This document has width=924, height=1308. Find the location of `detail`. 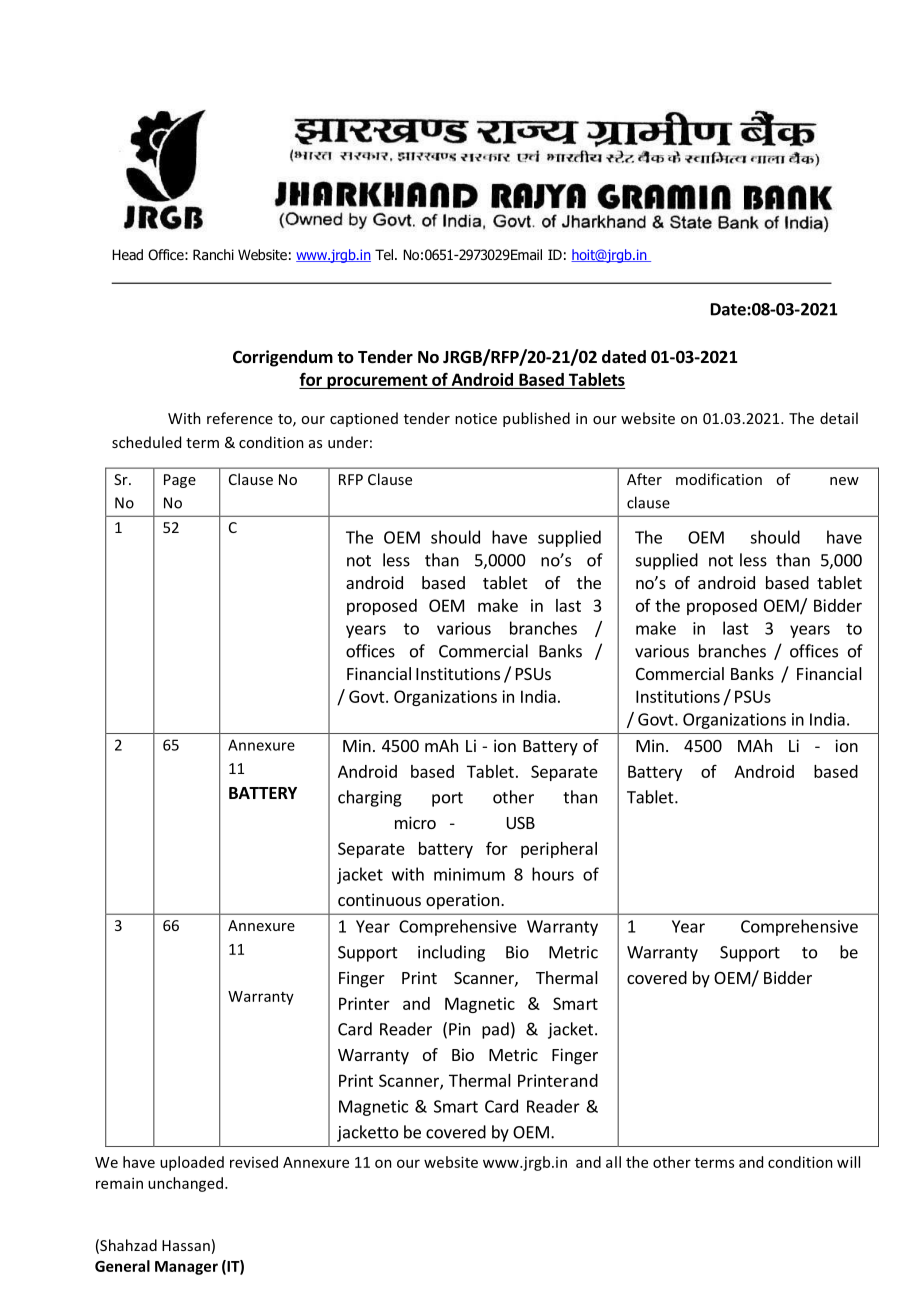

detail is located at coordinates (839, 418).
